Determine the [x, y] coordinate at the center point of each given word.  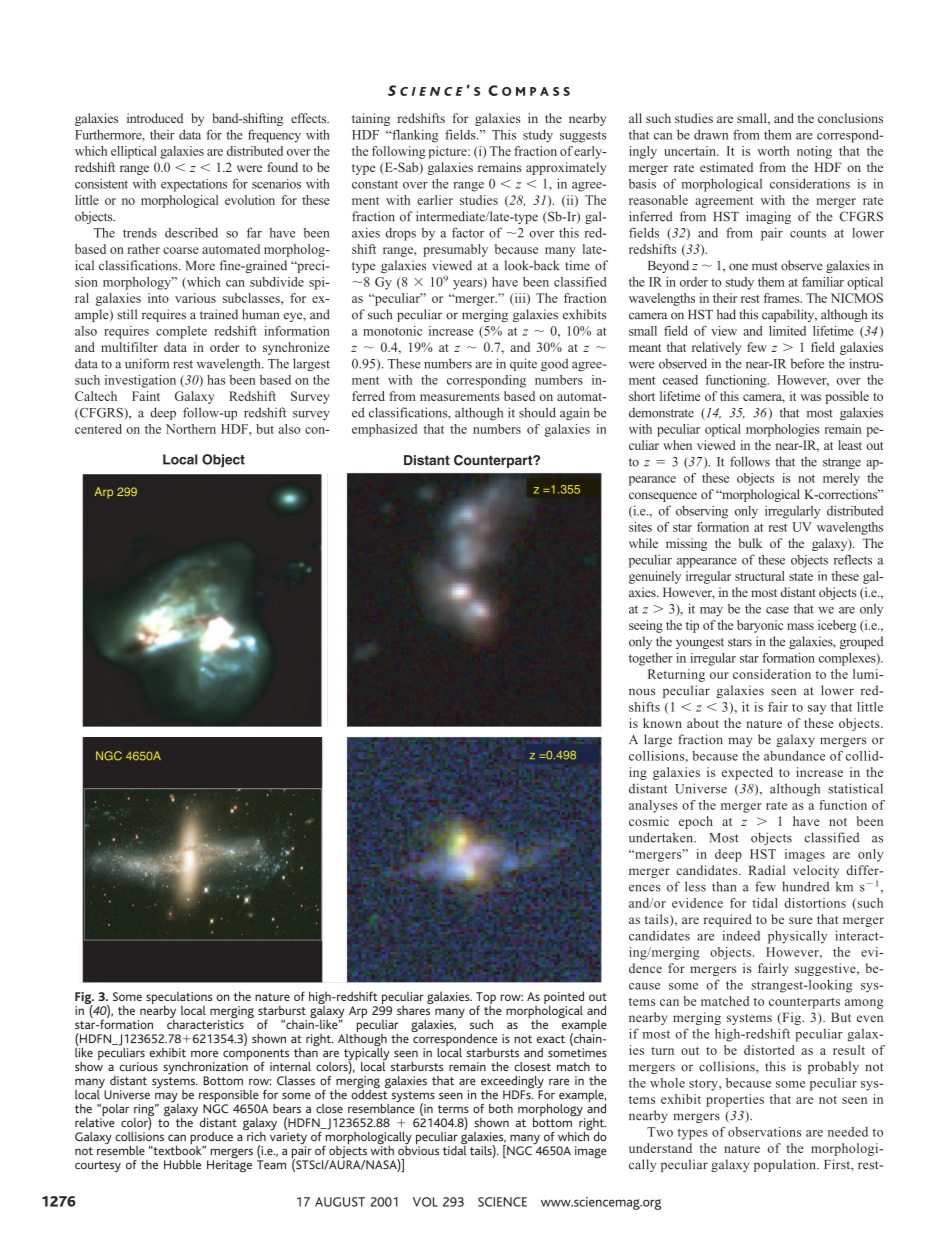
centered [98, 429]
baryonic [760, 626]
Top [486, 999]
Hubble [182, 1164]
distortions [815, 903]
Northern [191, 429]
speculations [179, 999]
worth [773, 151]
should [537, 412]
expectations [194, 185]
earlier [435, 200]
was [811, 397]
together [651, 659]
